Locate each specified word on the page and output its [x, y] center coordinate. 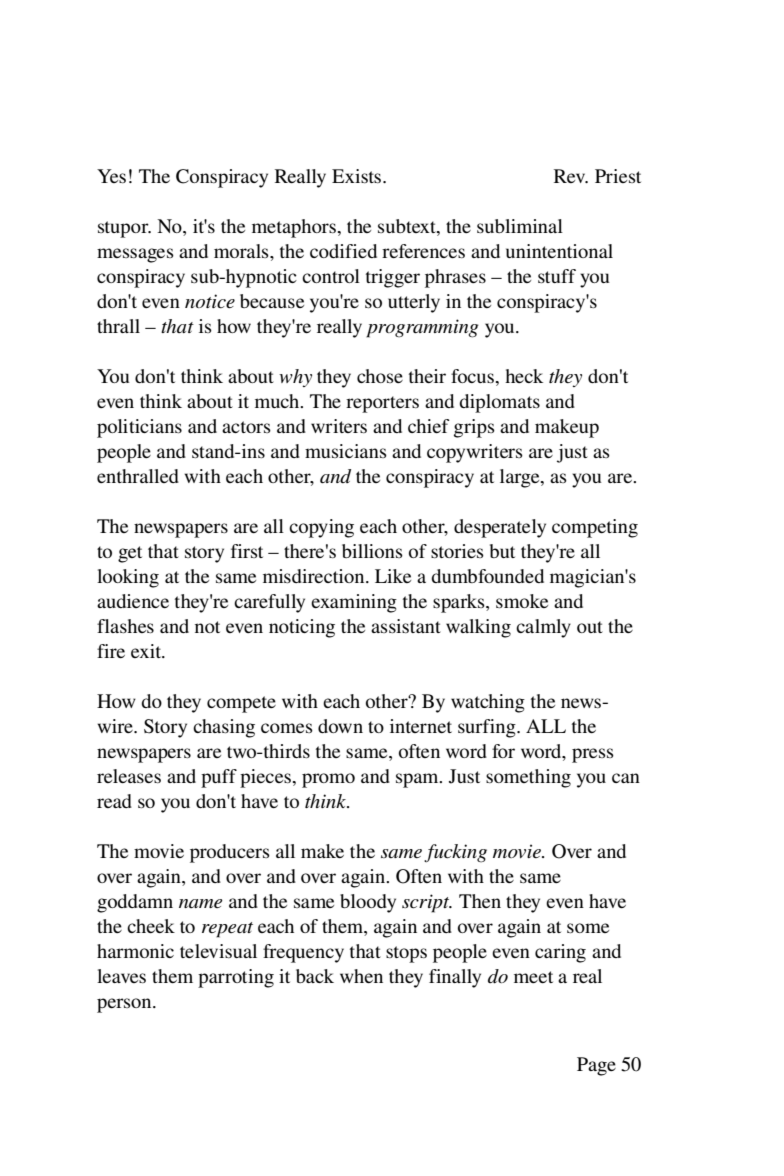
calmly [543, 628]
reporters [382, 404]
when [361, 976]
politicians [139, 428]
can [626, 778]
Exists [358, 176]
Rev [571, 176]
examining [354, 603]
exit [147, 651]
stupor [124, 229]
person [125, 1005]
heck [524, 376]
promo [328, 780]
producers [230, 853]
